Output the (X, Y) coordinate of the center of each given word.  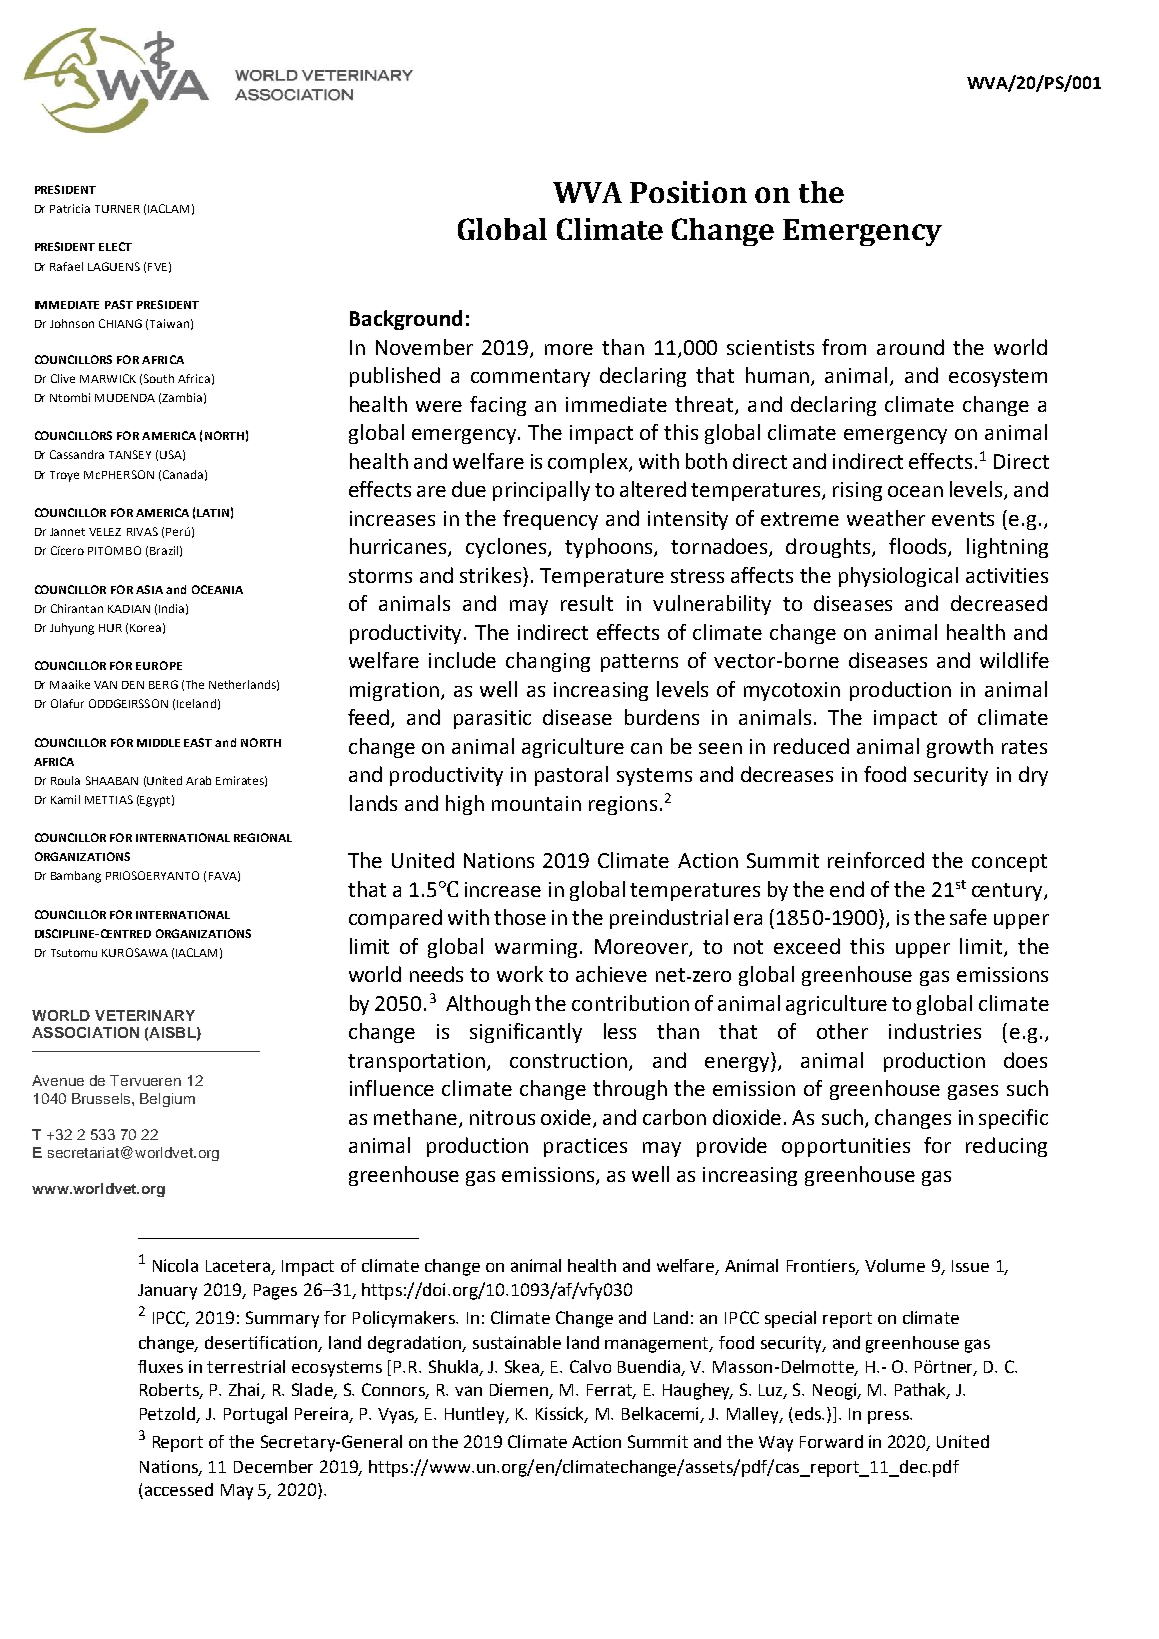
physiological (898, 577)
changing (548, 662)
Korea (145, 628)
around (910, 347)
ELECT (115, 246)
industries (935, 1031)
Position (688, 192)
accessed (177, 1491)
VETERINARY (145, 1015)
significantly (526, 1033)
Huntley (476, 1415)
